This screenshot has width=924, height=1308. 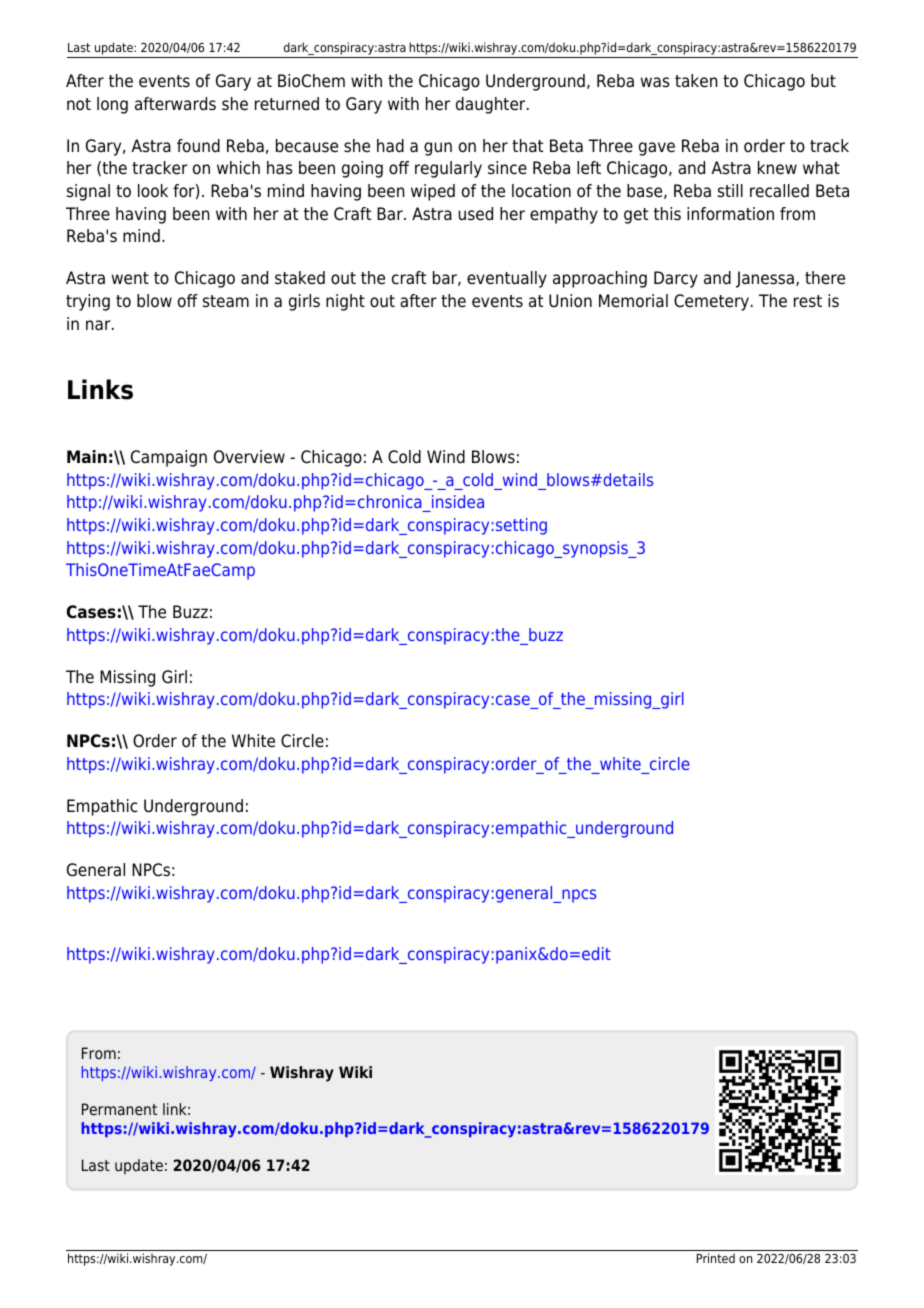 What do you see at coordinates (99, 325) in the screenshot?
I see `nar` at bounding box center [99, 325].
